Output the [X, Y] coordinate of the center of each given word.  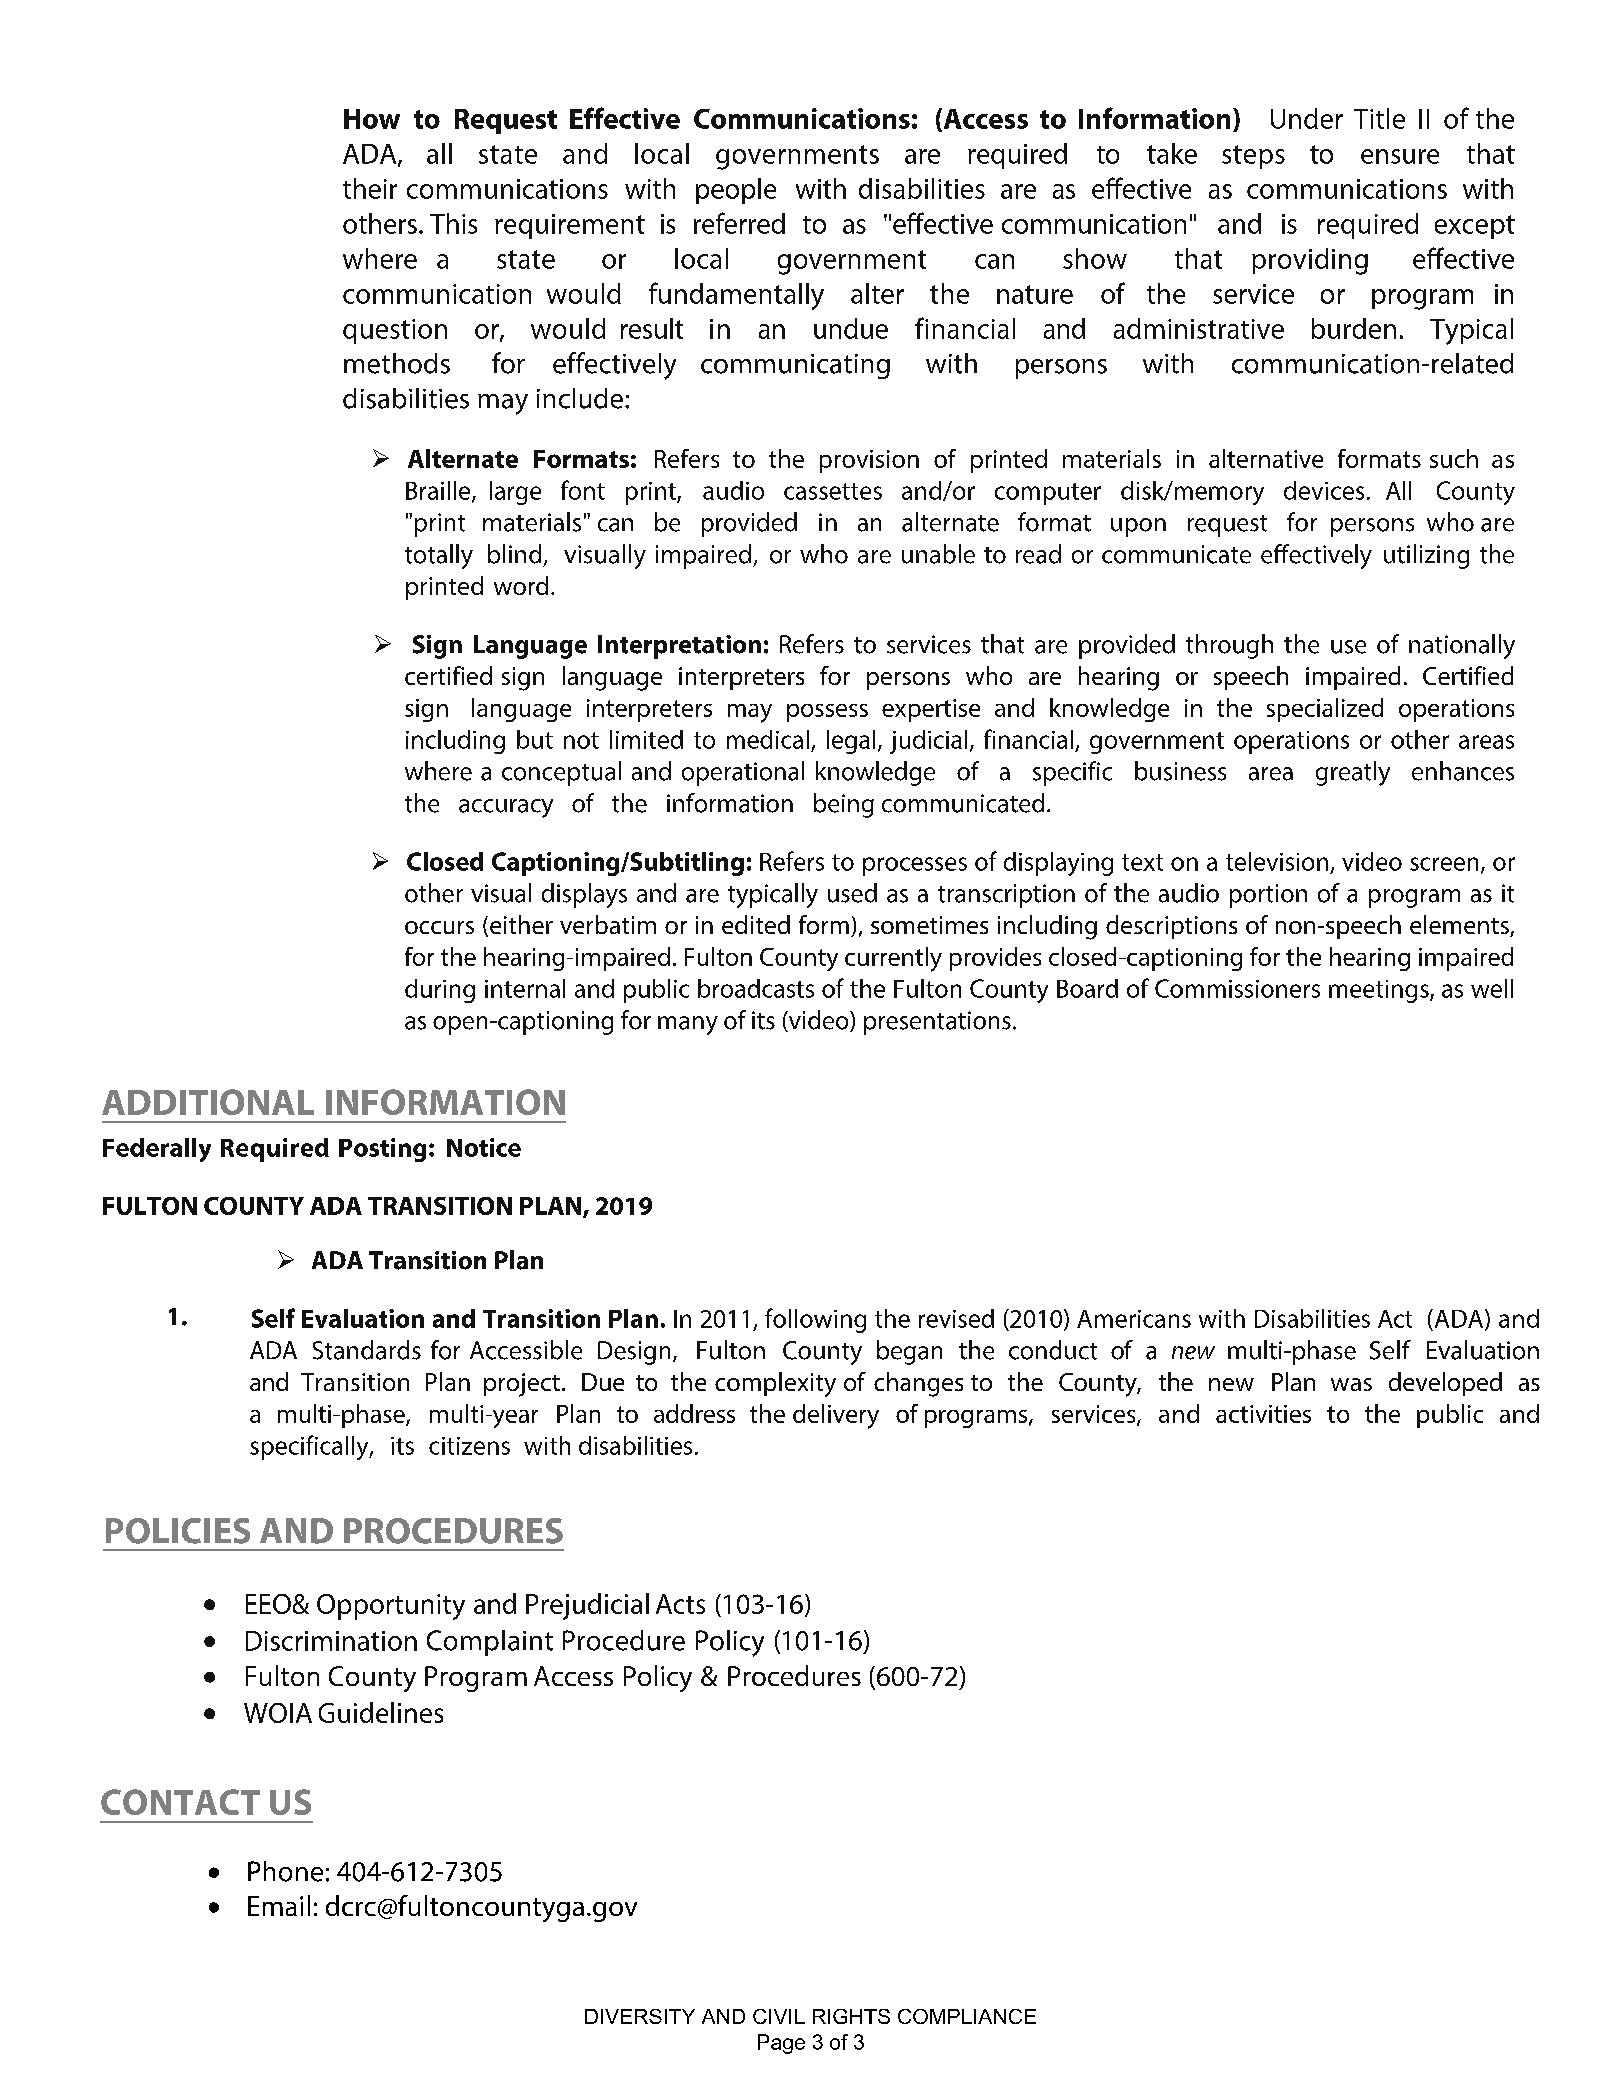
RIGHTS [851, 2016]
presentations [937, 1023]
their [370, 188]
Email [279, 1905]
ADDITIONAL [208, 1102]
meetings [1380, 991]
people [736, 191]
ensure [1400, 156]
